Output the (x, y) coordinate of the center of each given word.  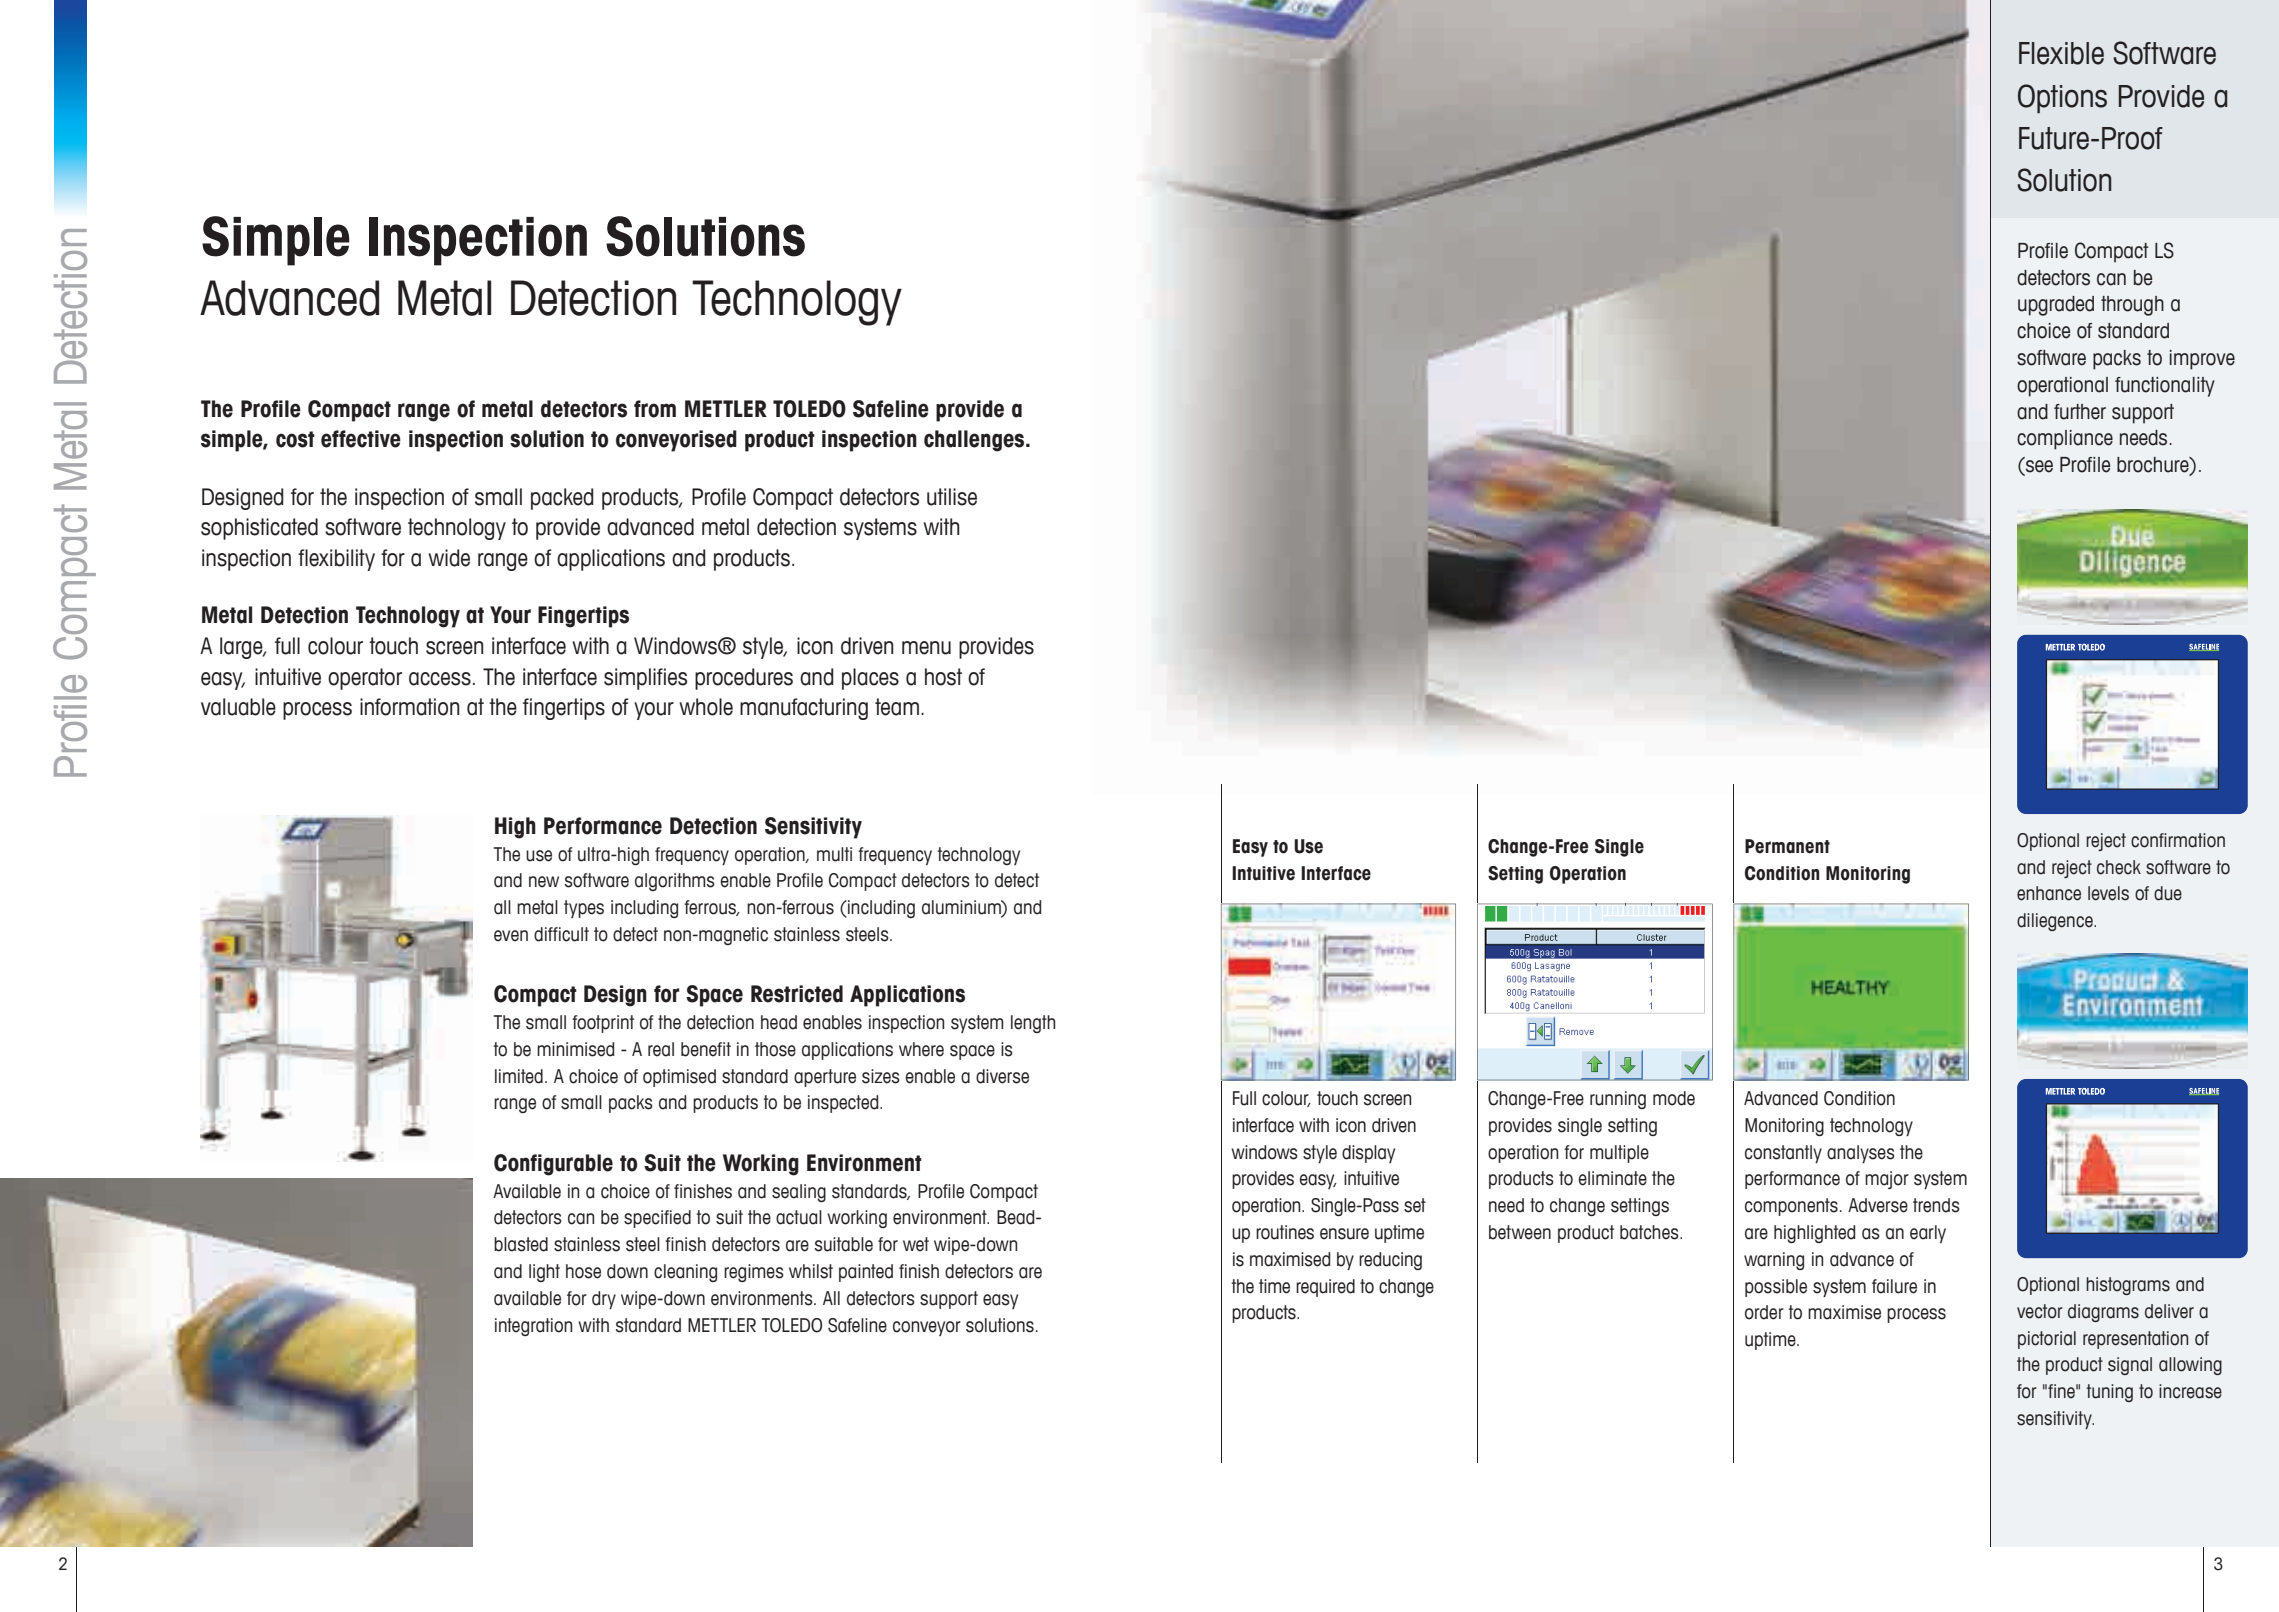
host (943, 677)
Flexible (2061, 53)
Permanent (1787, 846)
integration (533, 1327)
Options (2062, 99)
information (410, 707)
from (655, 409)
